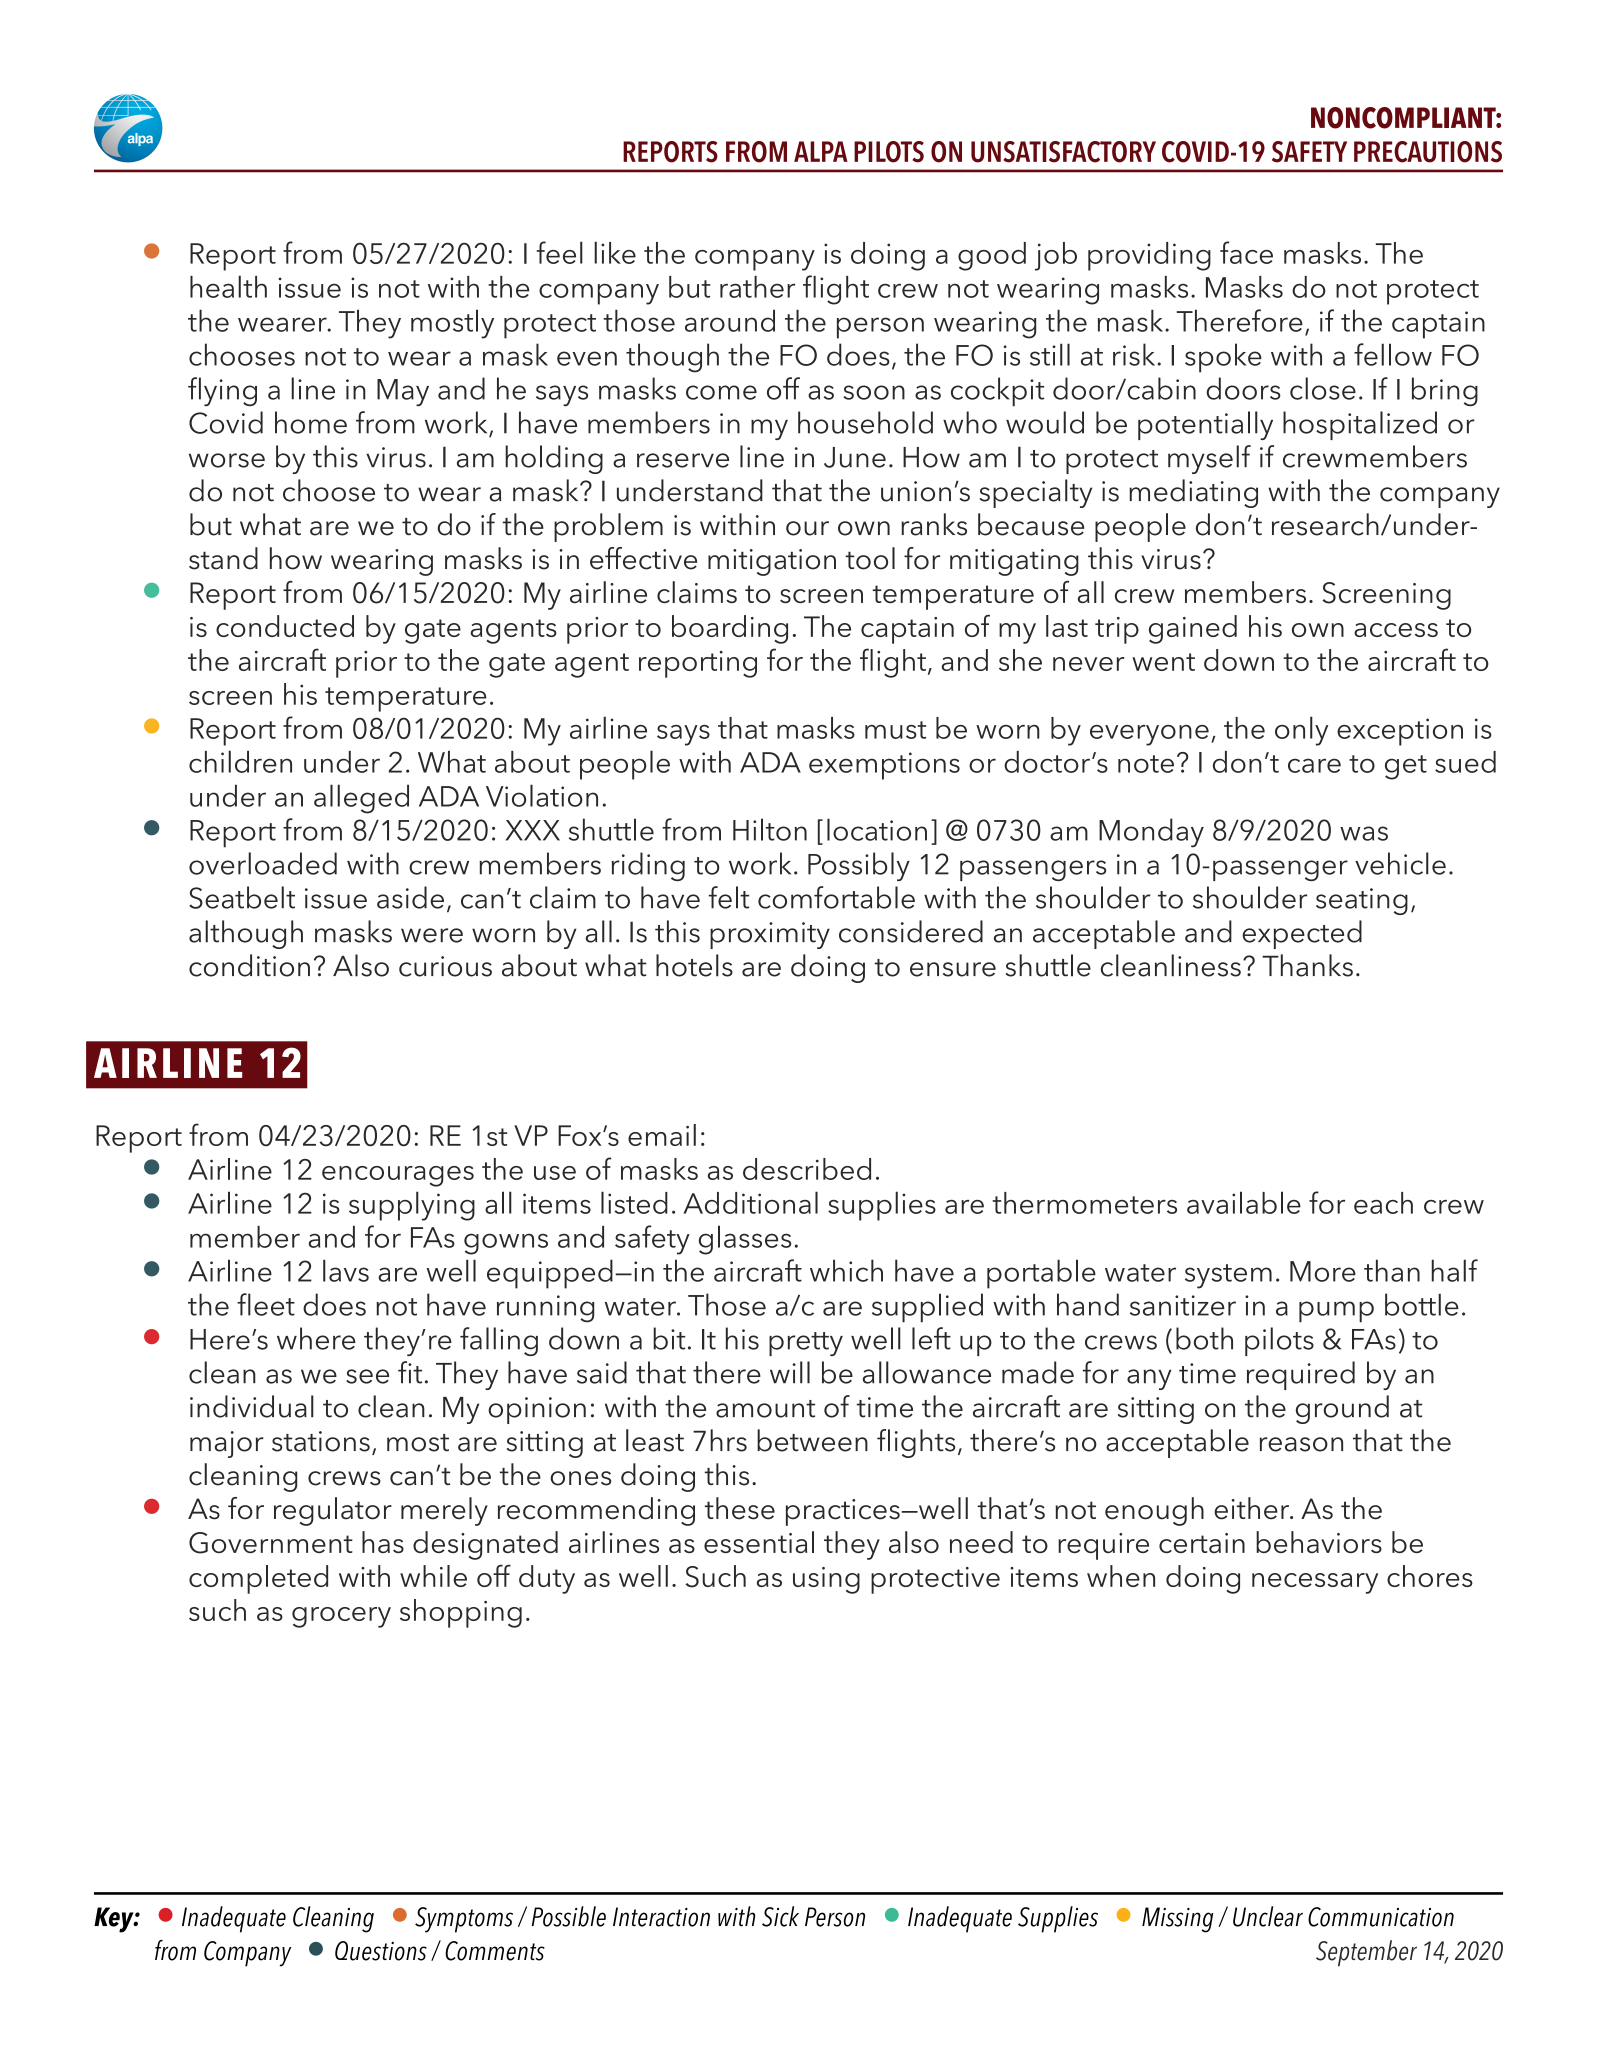 The width and height of the screenshot is (1597, 2067). Describe the element at coordinates (445, 966) in the screenshot. I see `curious` at that location.
